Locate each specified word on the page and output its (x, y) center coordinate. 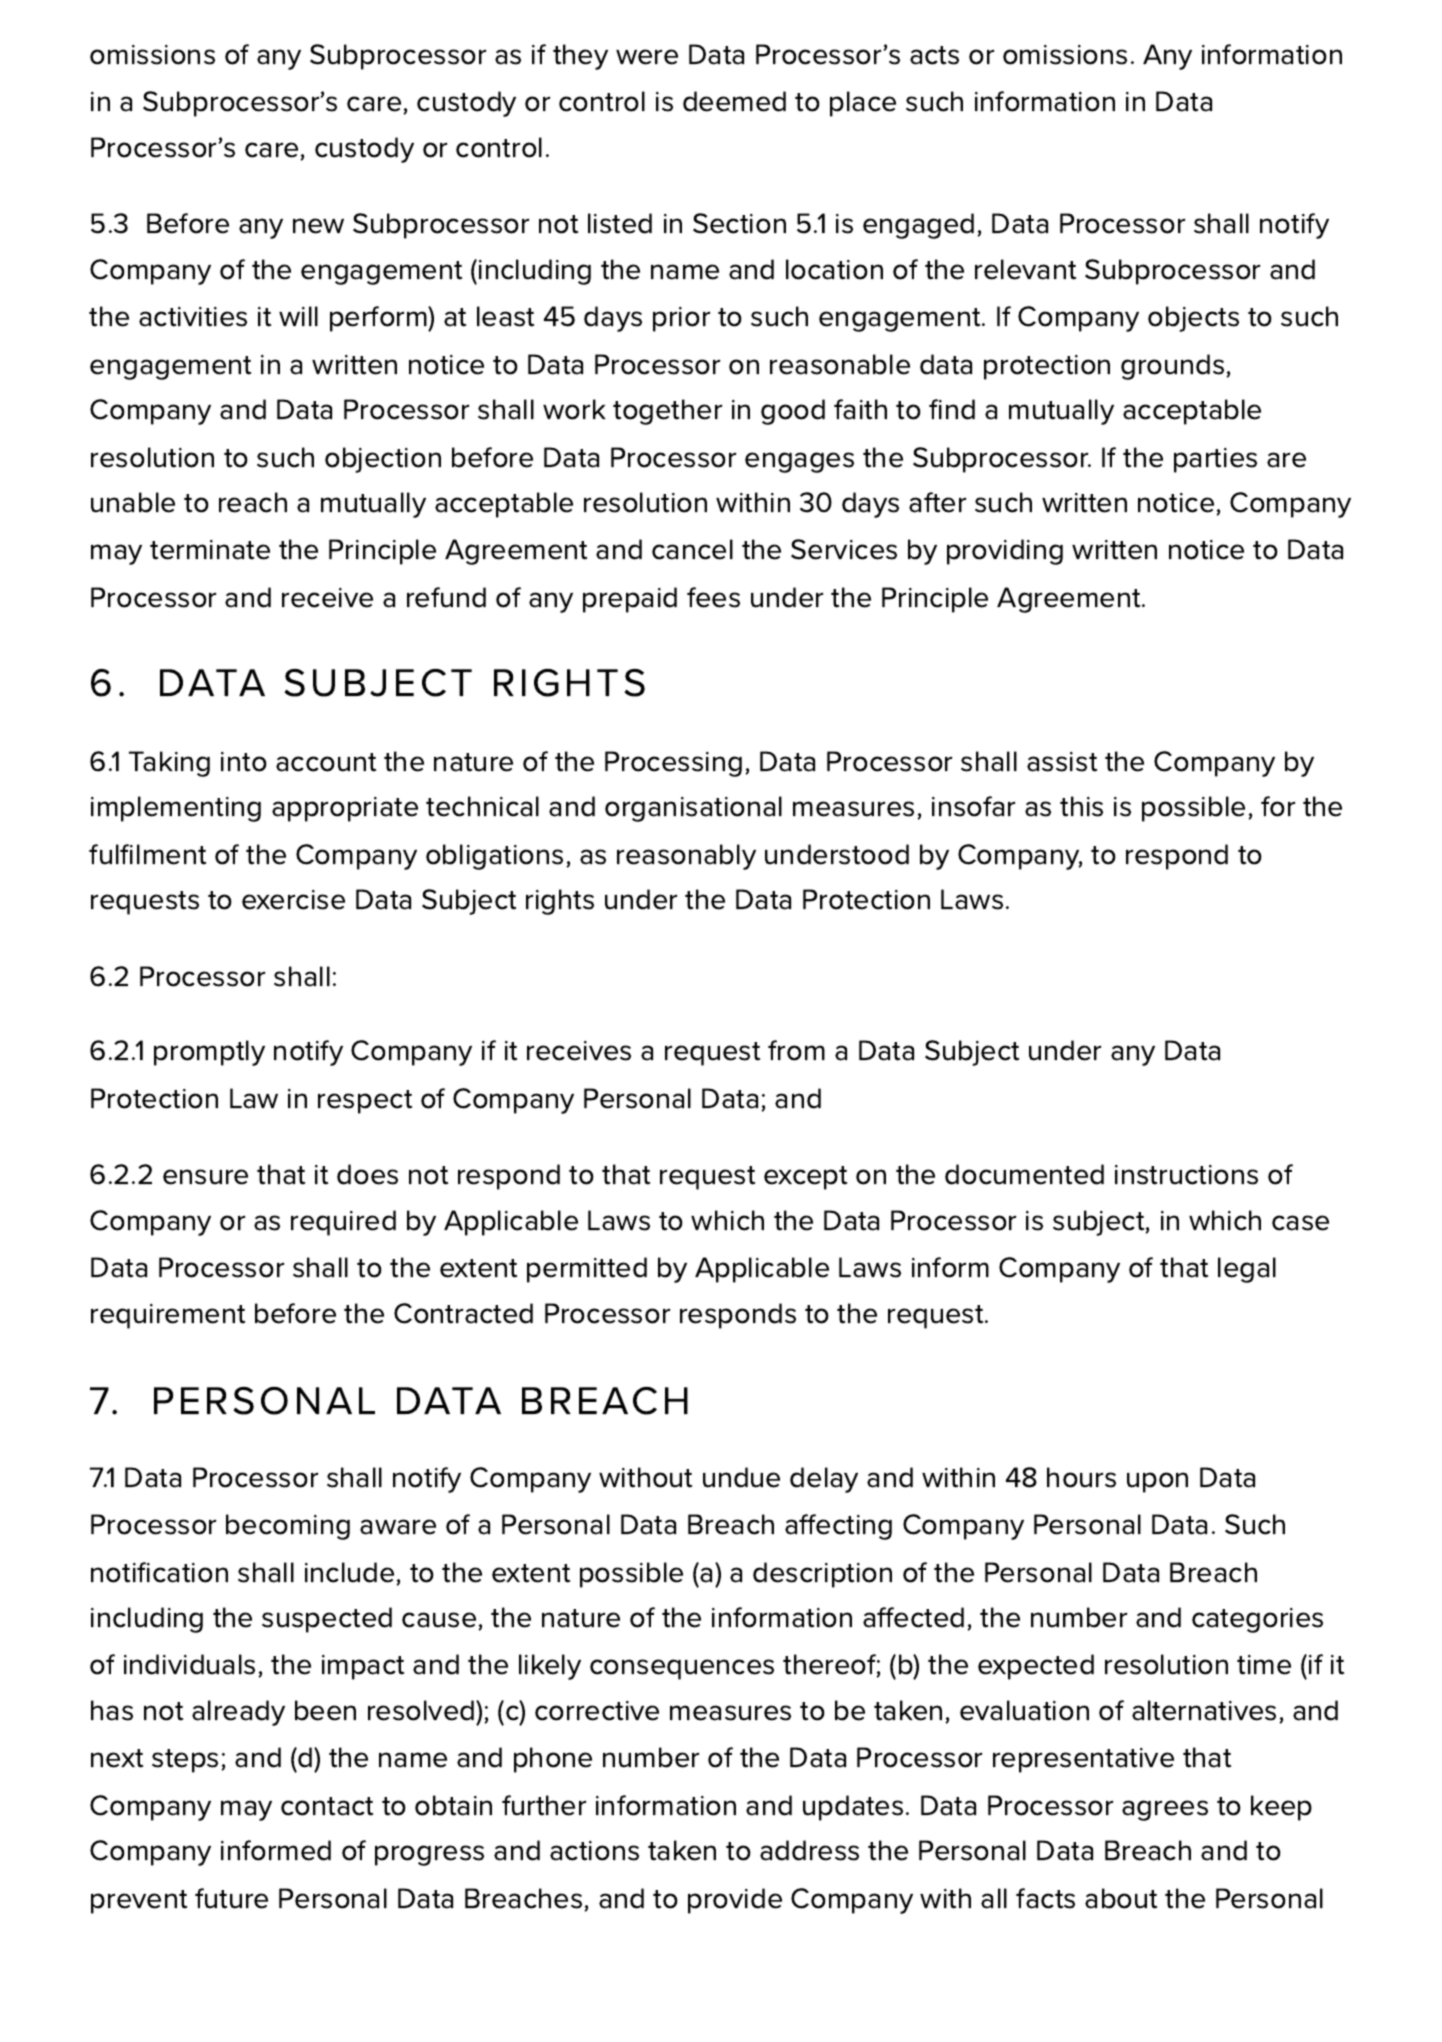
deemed (734, 101)
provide (735, 1901)
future (231, 1898)
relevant (1025, 269)
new (318, 226)
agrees (1165, 1810)
